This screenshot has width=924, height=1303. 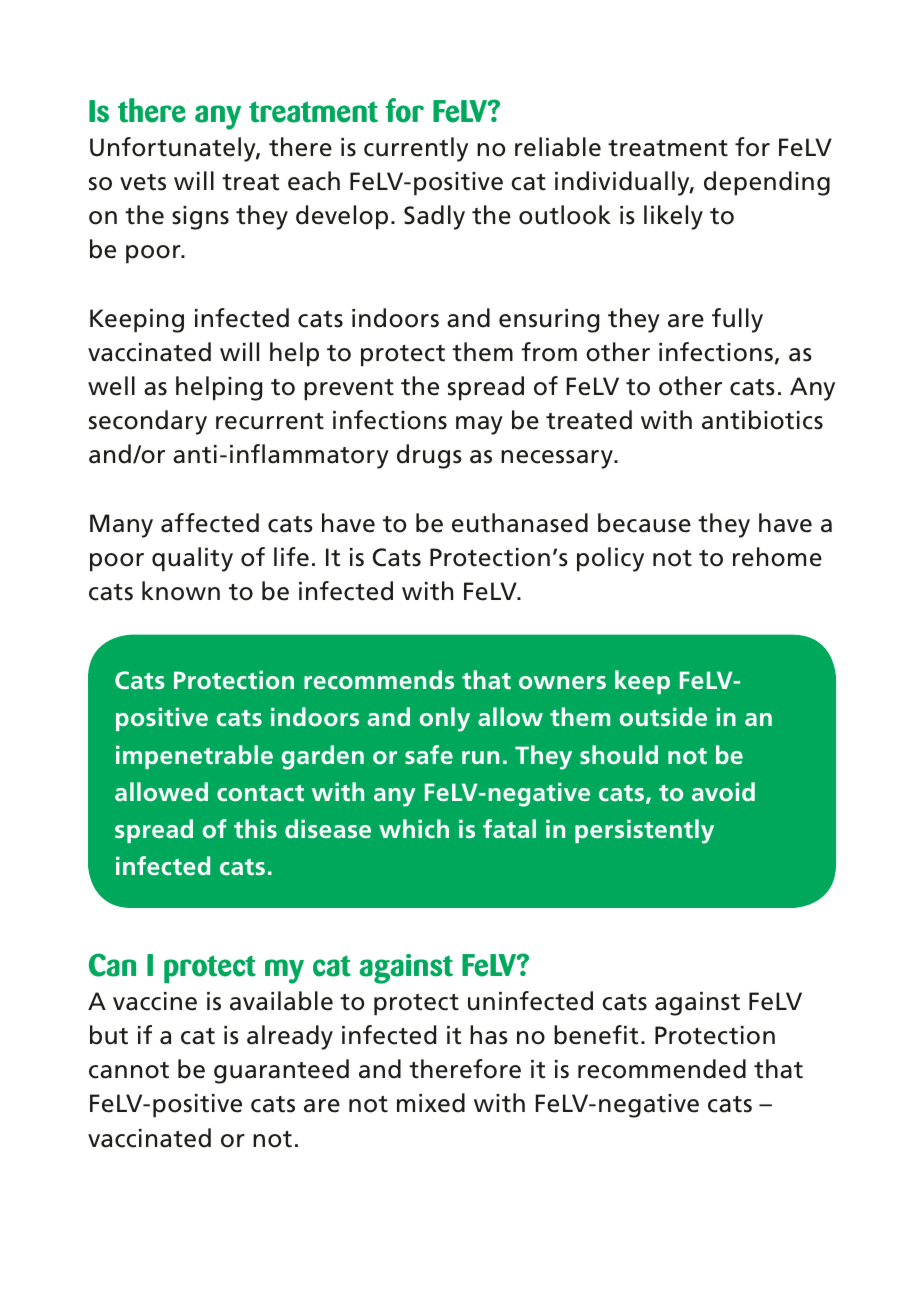 I want to click on impenetrable, so click(x=194, y=757).
